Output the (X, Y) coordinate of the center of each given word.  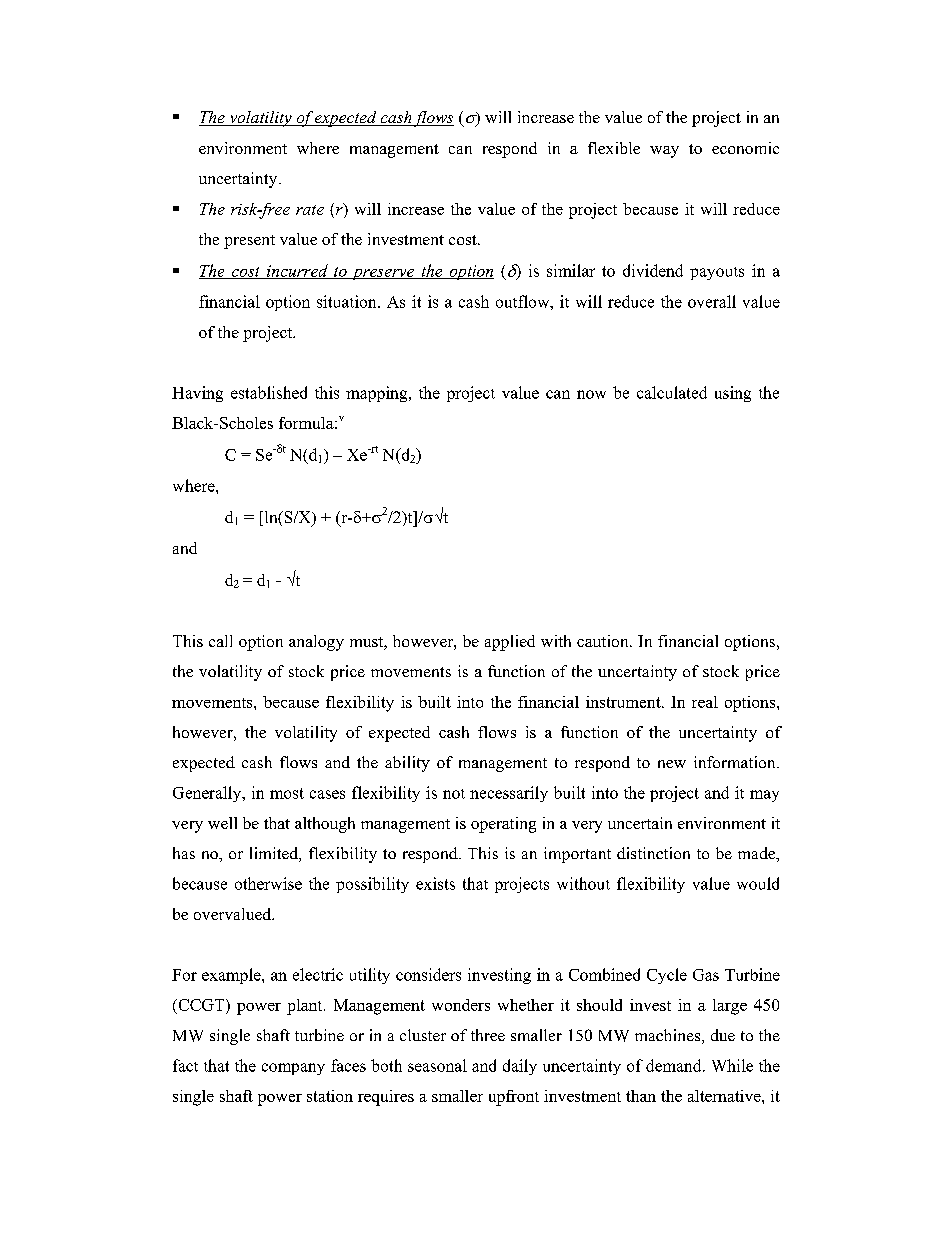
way (664, 152)
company (293, 1069)
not (454, 794)
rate (310, 210)
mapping (378, 394)
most (287, 793)
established (269, 392)
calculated (672, 392)
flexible (614, 148)
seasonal (437, 1065)
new (672, 764)
